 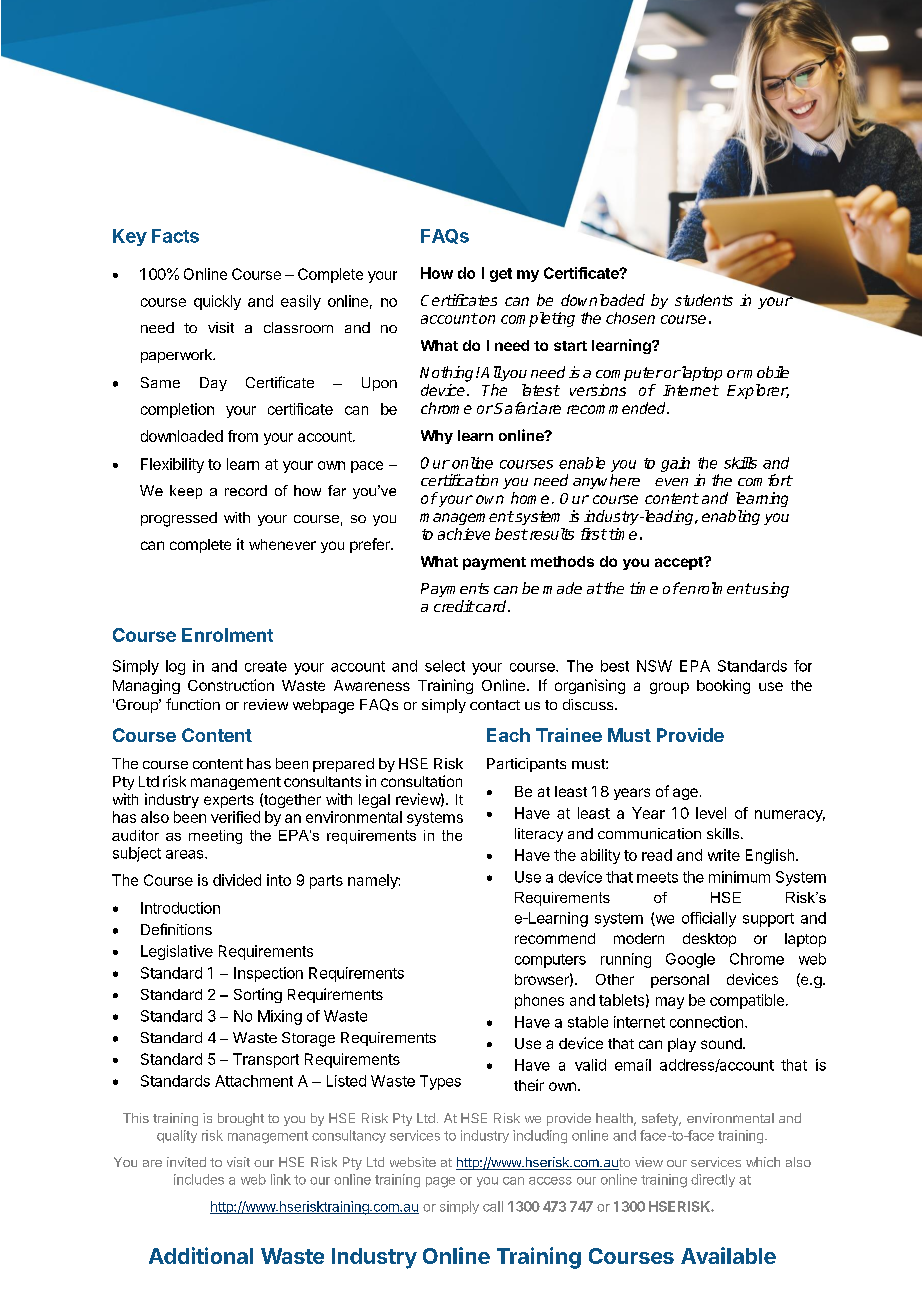 I want to click on phones, so click(x=539, y=1001).
